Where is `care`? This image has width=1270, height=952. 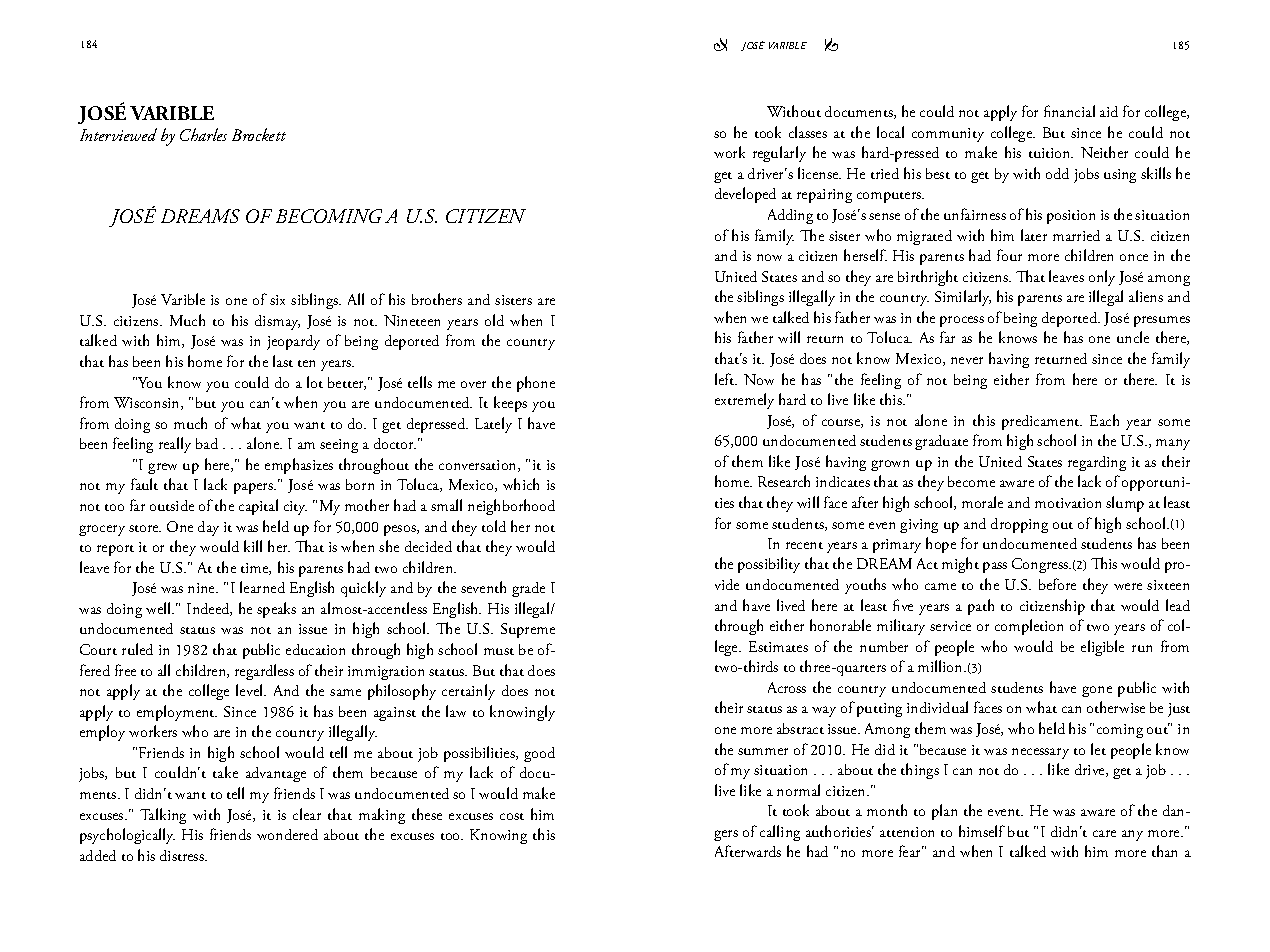 care is located at coordinates (1104, 833).
